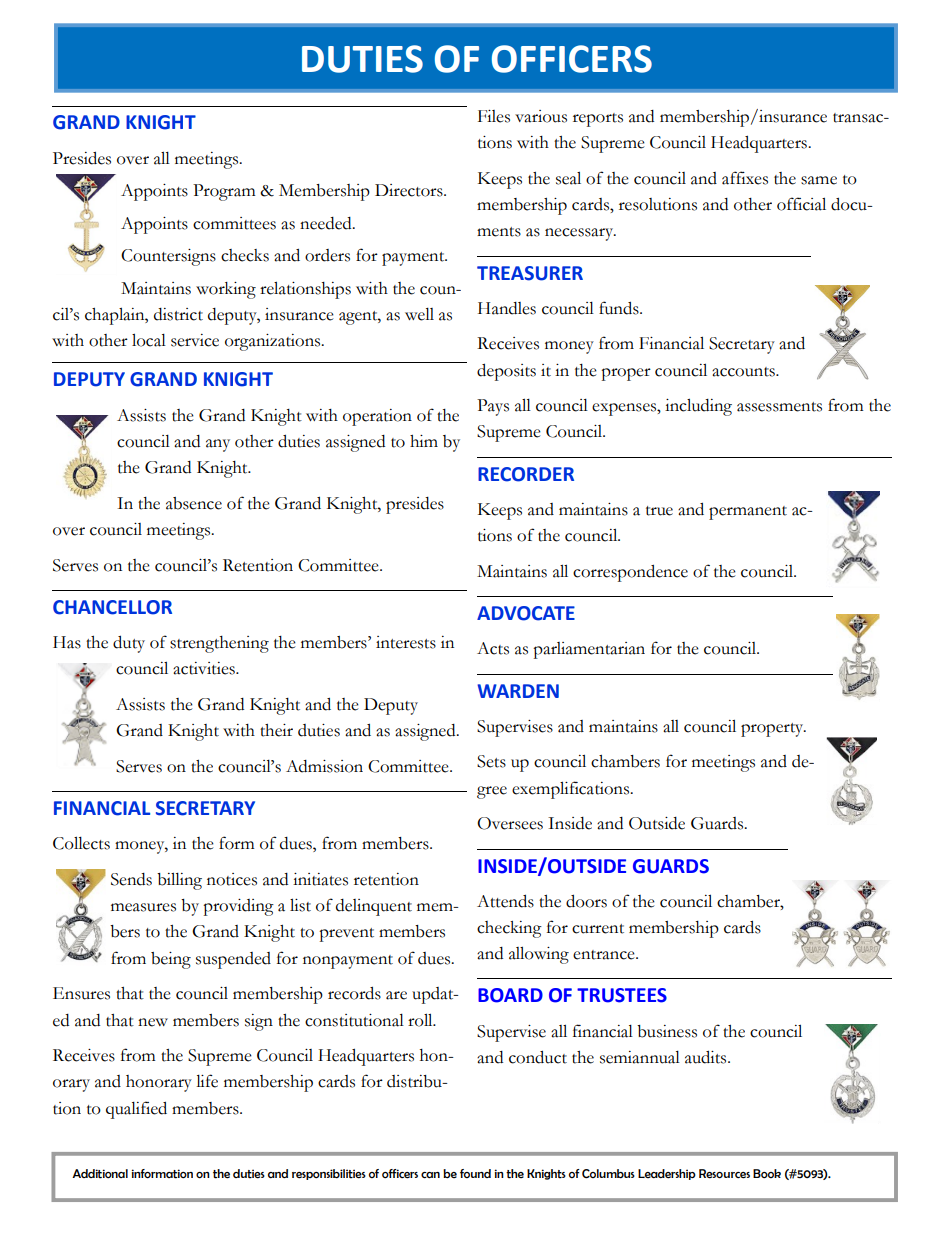 The height and width of the screenshot is (1233, 952). What do you see at coordinates (598, 929) in the screenshot?
I see `current` at bounding box center [598, 929].
